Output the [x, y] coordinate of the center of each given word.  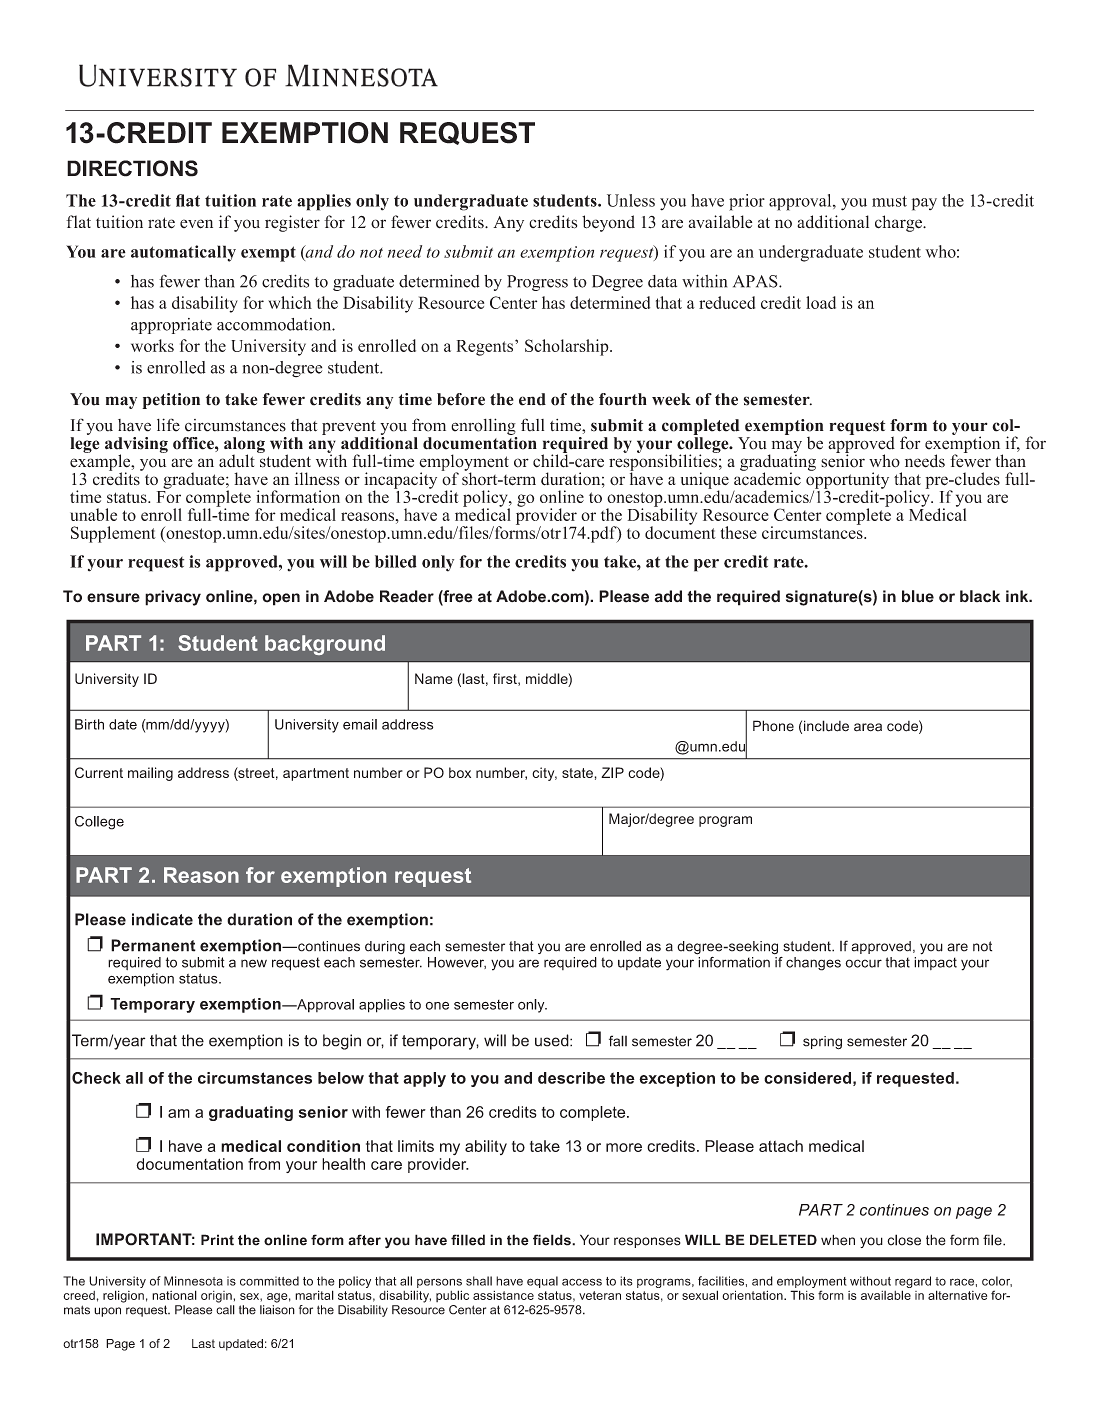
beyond [608, 223]
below [341, 1078]
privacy [173, 598]
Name [434, 678]
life [168, 425]
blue [918, 596]
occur [863, 963]
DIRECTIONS [132, 168]
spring [822, 1043]
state [577, 773]
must [889, 201]
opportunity [847, 480]
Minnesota [193, 1281]
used [553, 1040]
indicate [162, 919]
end [532, 399]
